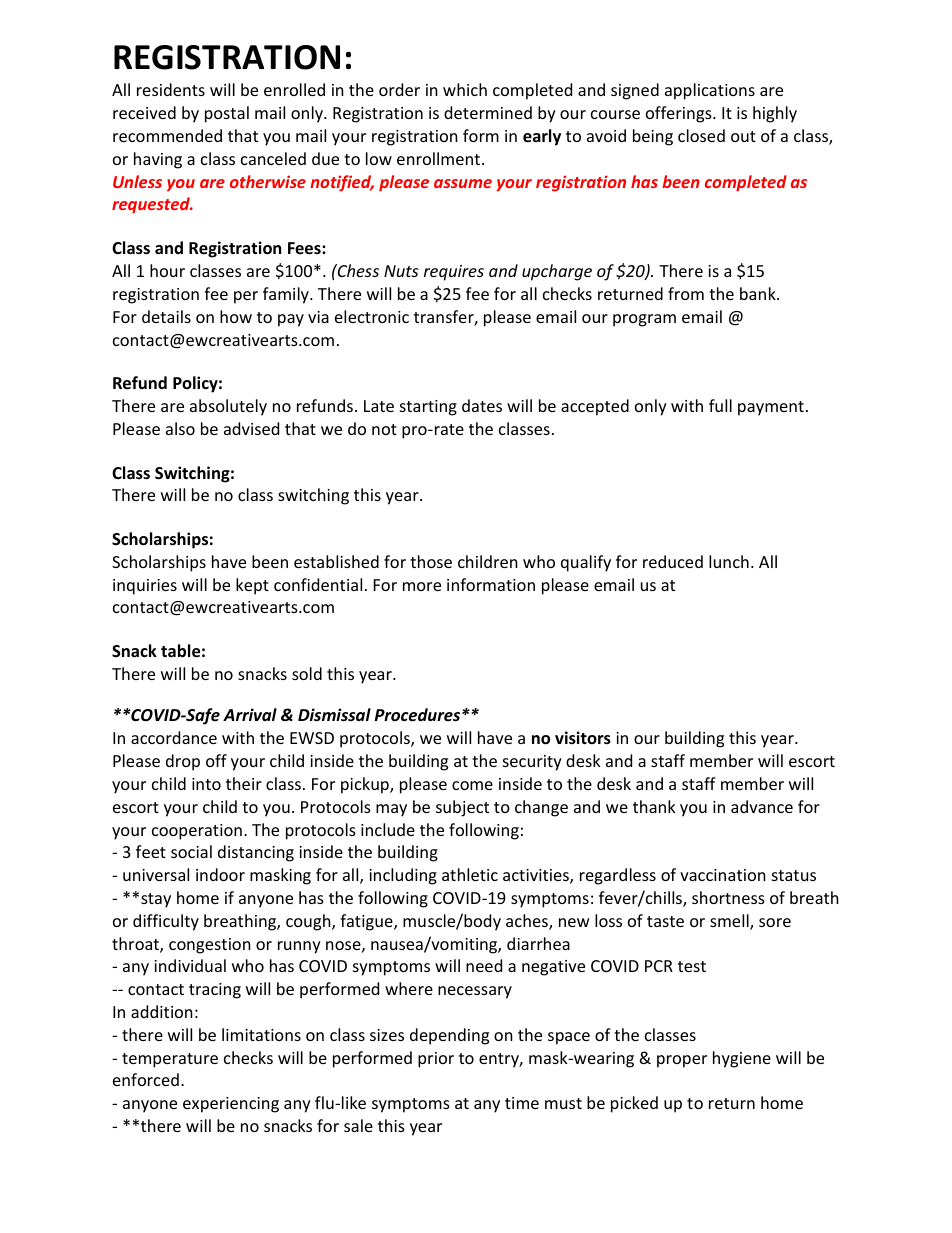 This screenshot has height=1233, width=952. What do you see at coordinates (422, 586) in the screenshot?
I see `more` at bounding box center [422, 586].
